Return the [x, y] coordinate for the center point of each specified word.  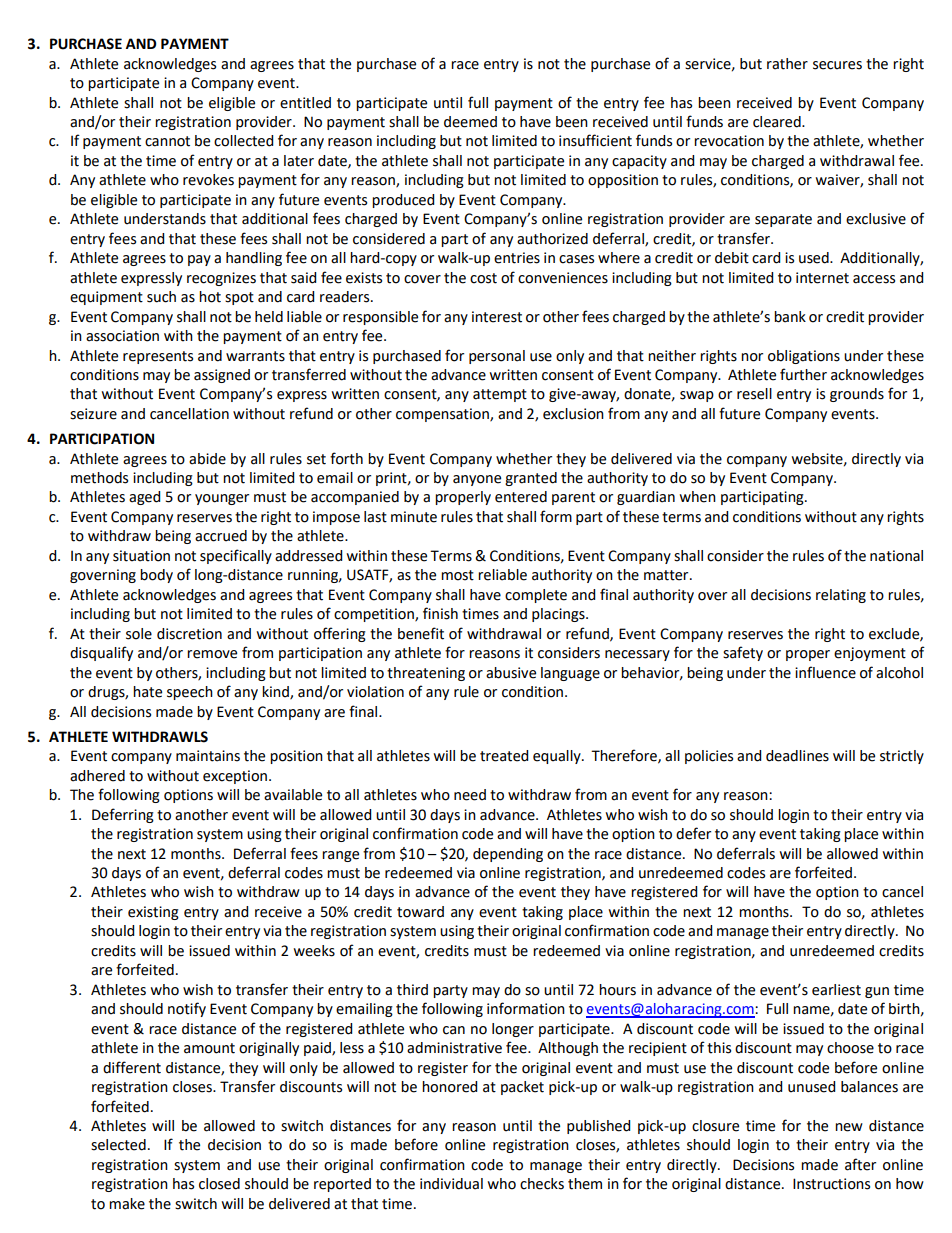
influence [825, 672]
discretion [189, 634]
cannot [167, 141]
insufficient [595, 140]
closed [219, 1184]
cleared [778, 122]
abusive [511, 673]
